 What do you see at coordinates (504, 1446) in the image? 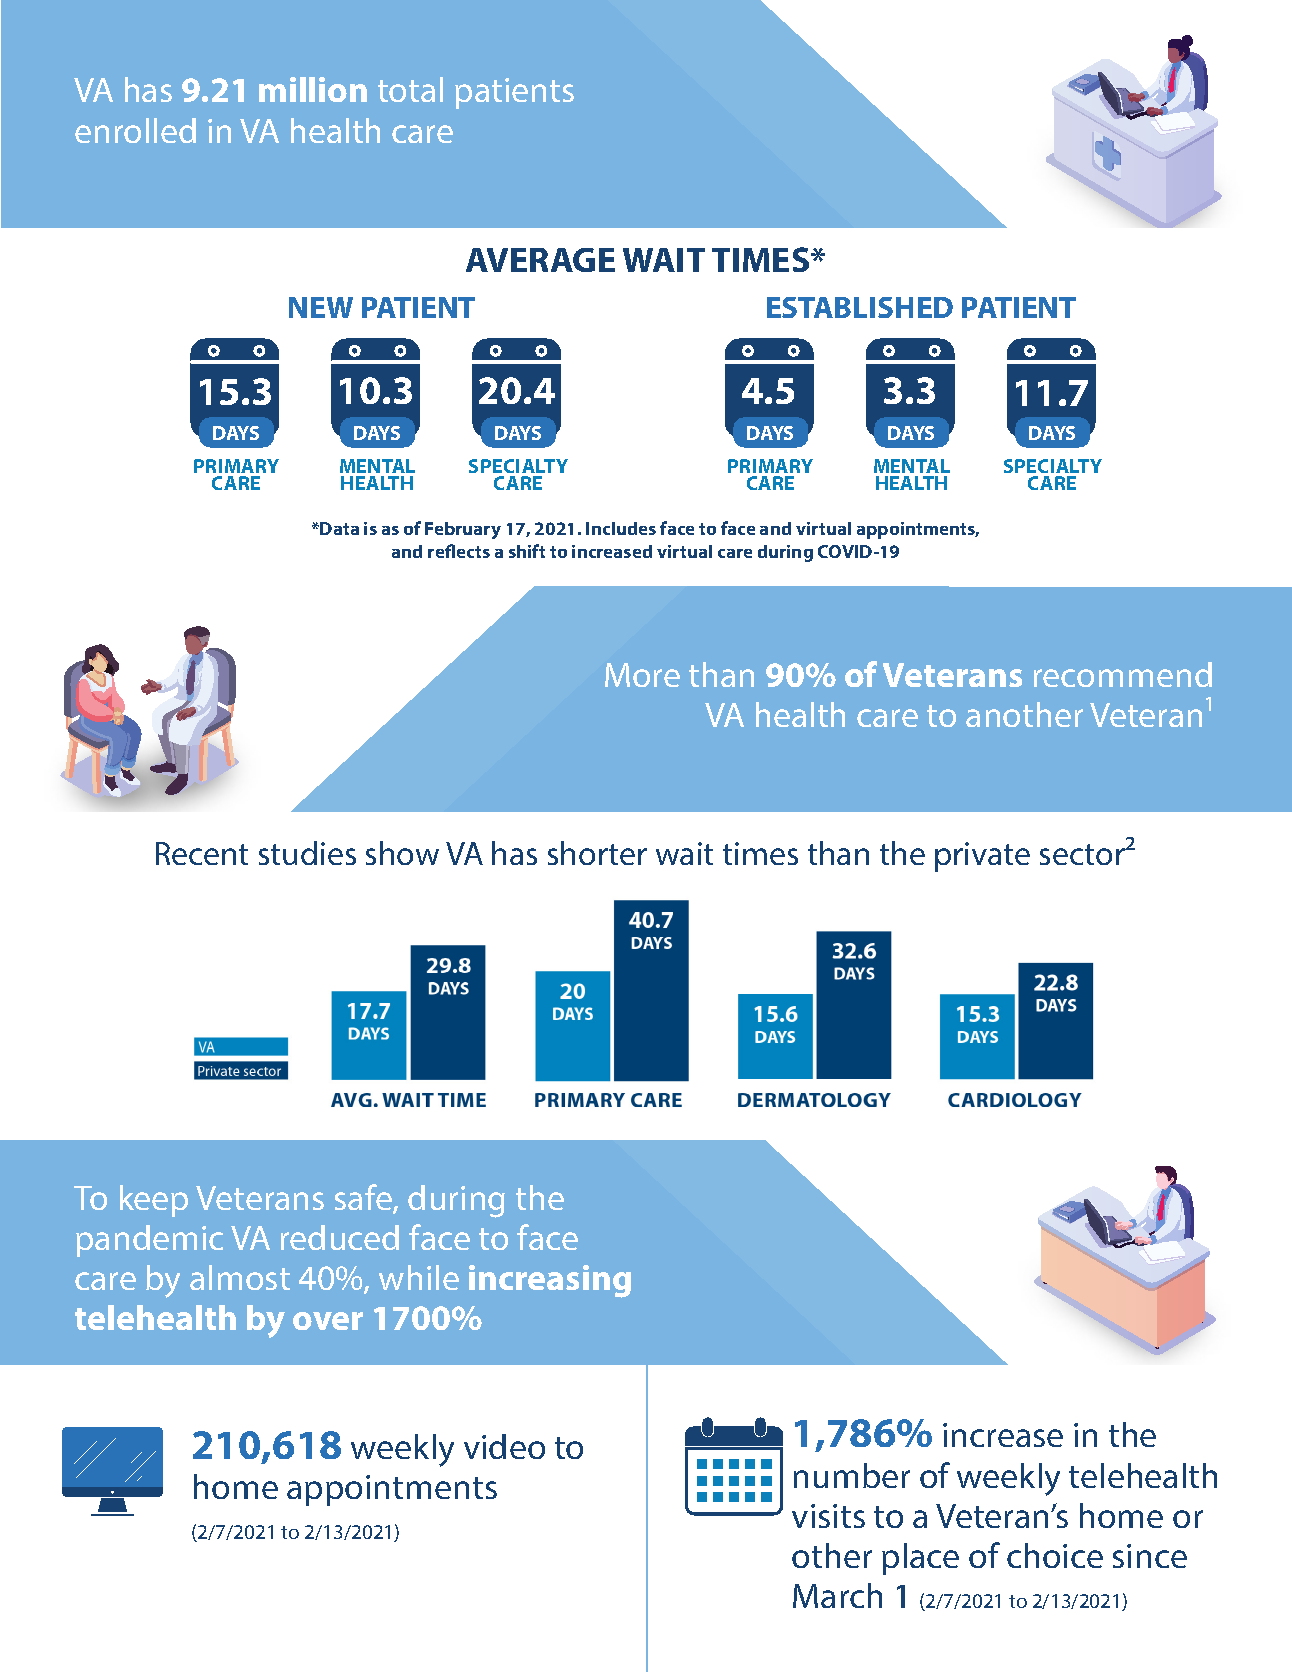
I see `video` at bounding box center [504, 1446].
